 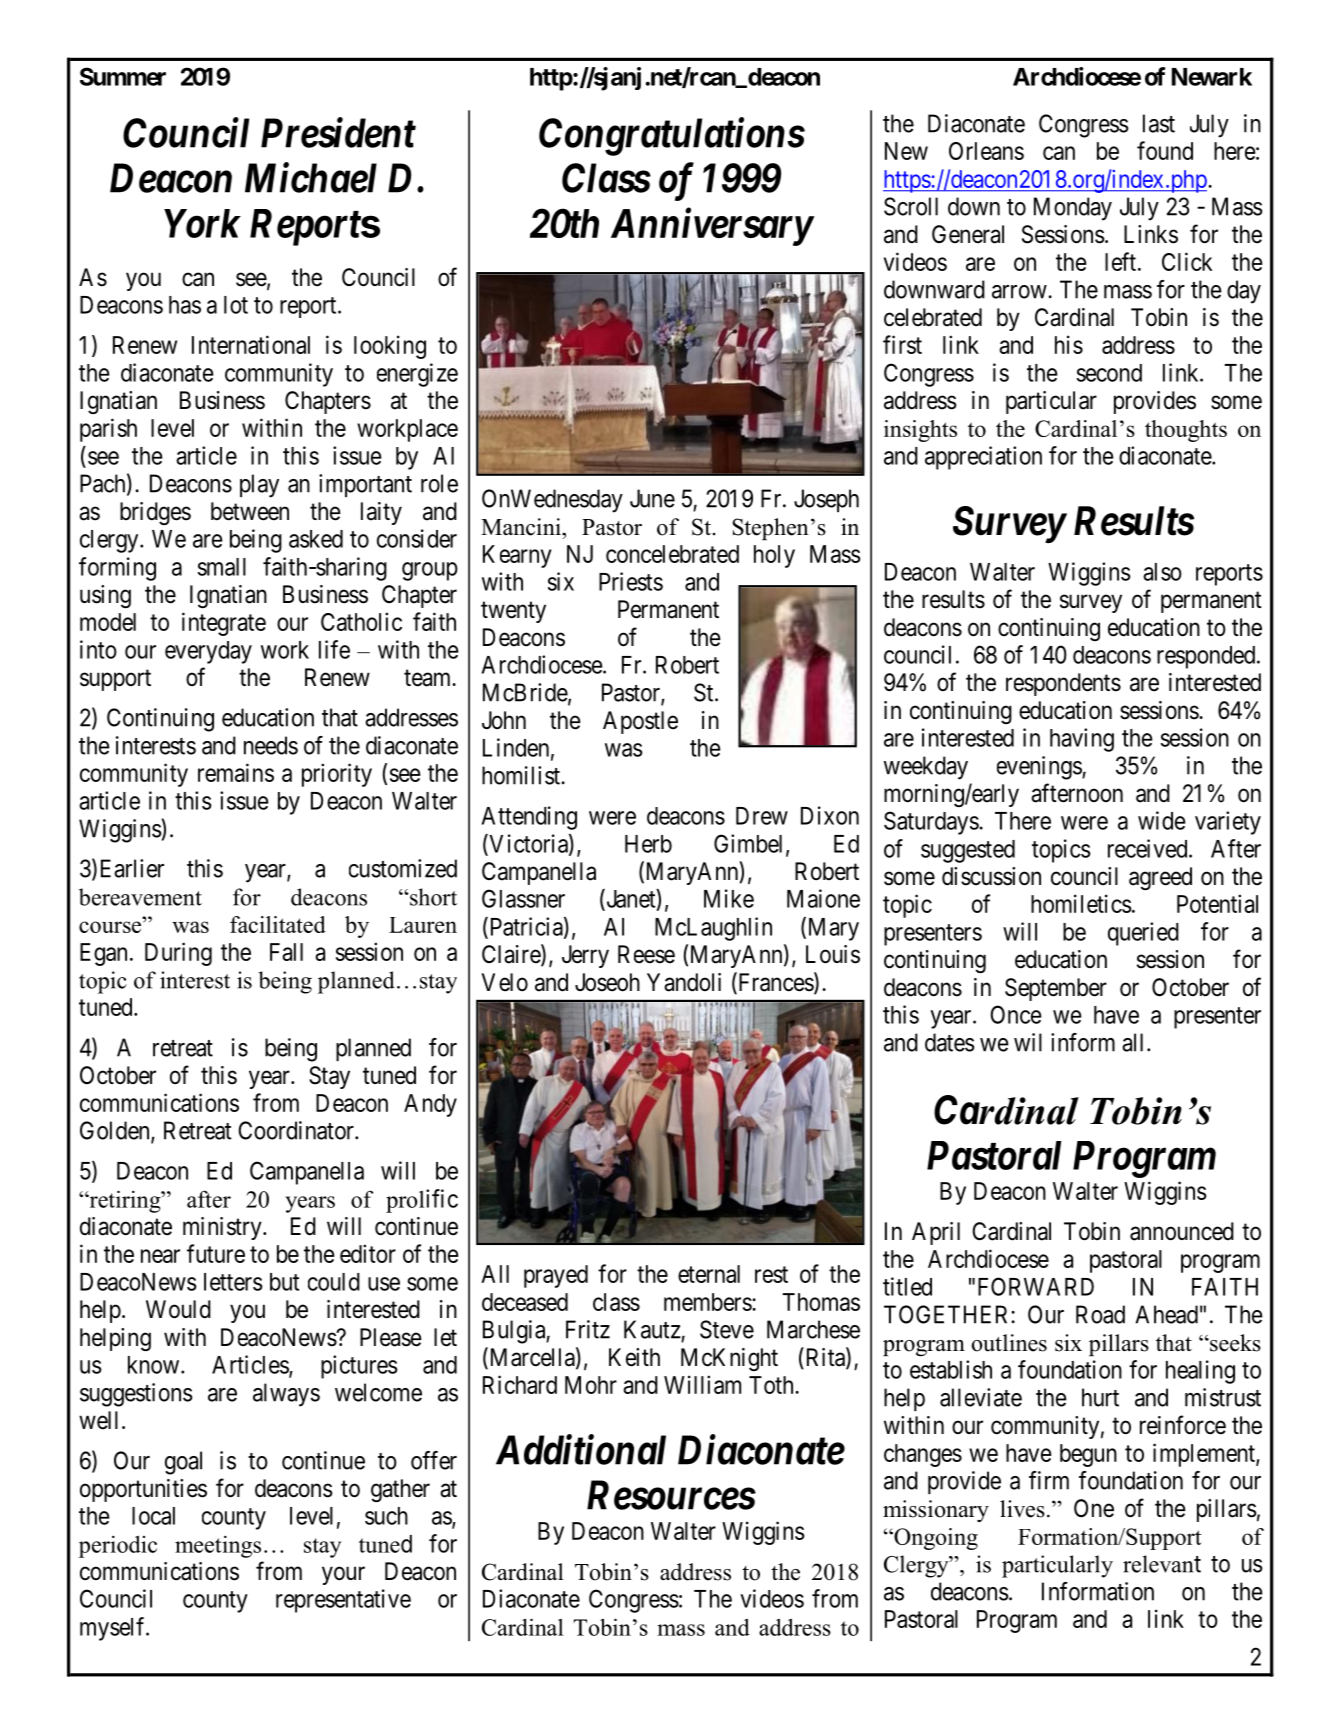 I want to click on also, so click(x=1162, y=572).
